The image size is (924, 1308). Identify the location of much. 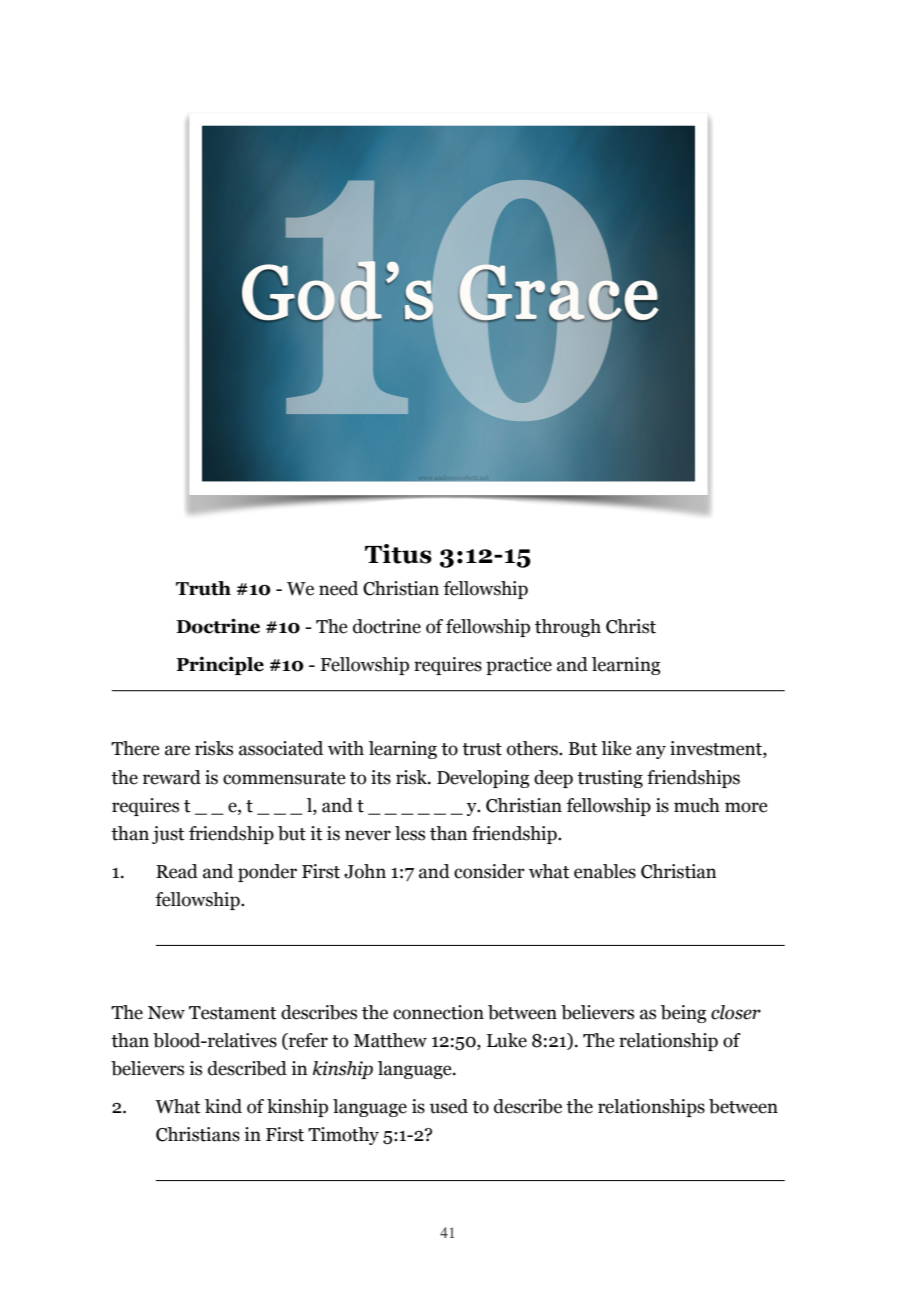
(697, 805).
